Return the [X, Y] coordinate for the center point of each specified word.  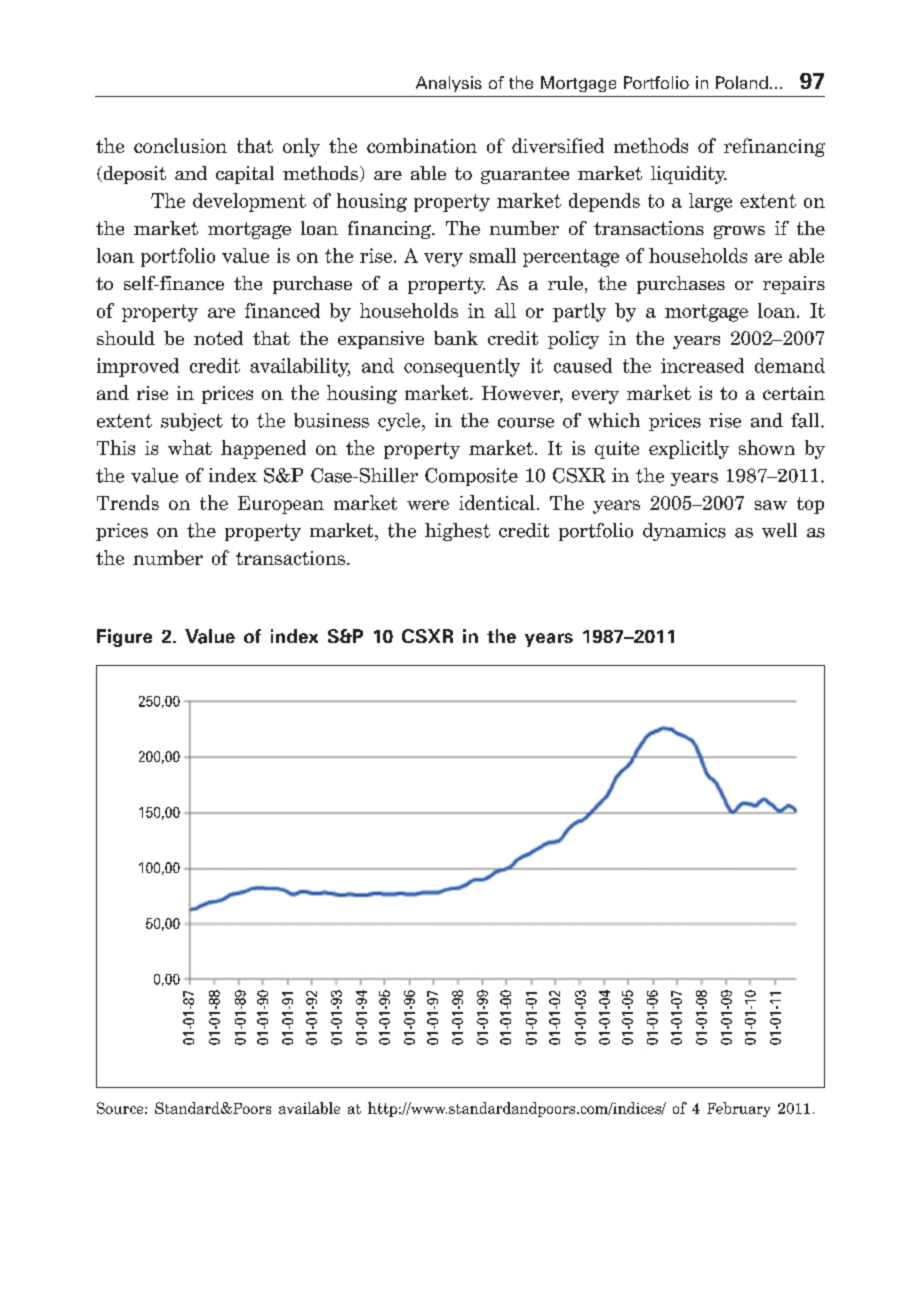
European [281, 505]
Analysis [449, 84]
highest [457, 532]
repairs [794, 285]
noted [218, 338]
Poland [742, 82]
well [779, 530]
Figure [124, 638]
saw [771, 505]
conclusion [180, 145]
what [190, 447]
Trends [128, 502]
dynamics [684, 532]
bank [456, 338]
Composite [471, 477]
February [738, 1109]
